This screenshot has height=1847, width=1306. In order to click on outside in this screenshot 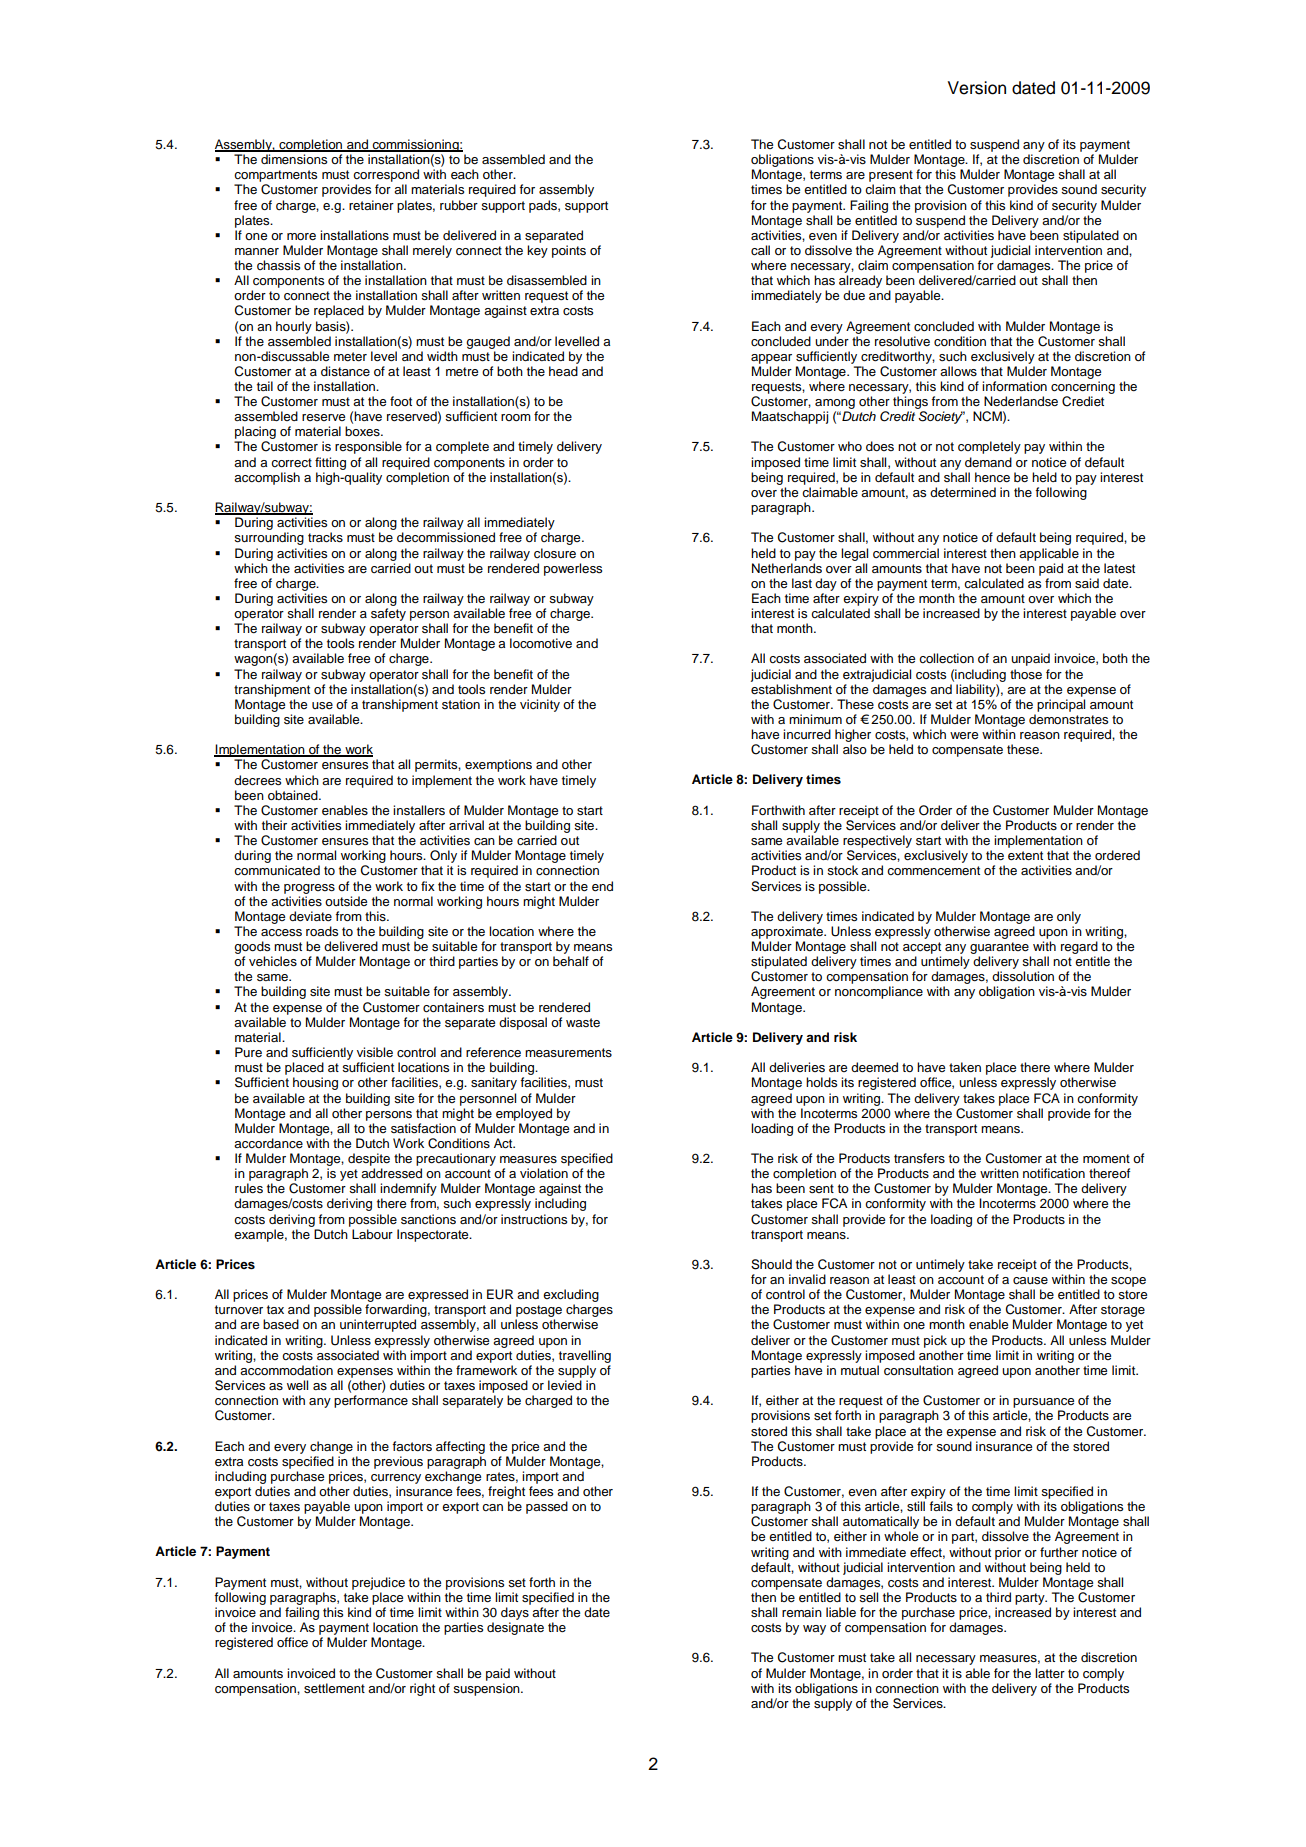, I will do `click(346, 901)`.
